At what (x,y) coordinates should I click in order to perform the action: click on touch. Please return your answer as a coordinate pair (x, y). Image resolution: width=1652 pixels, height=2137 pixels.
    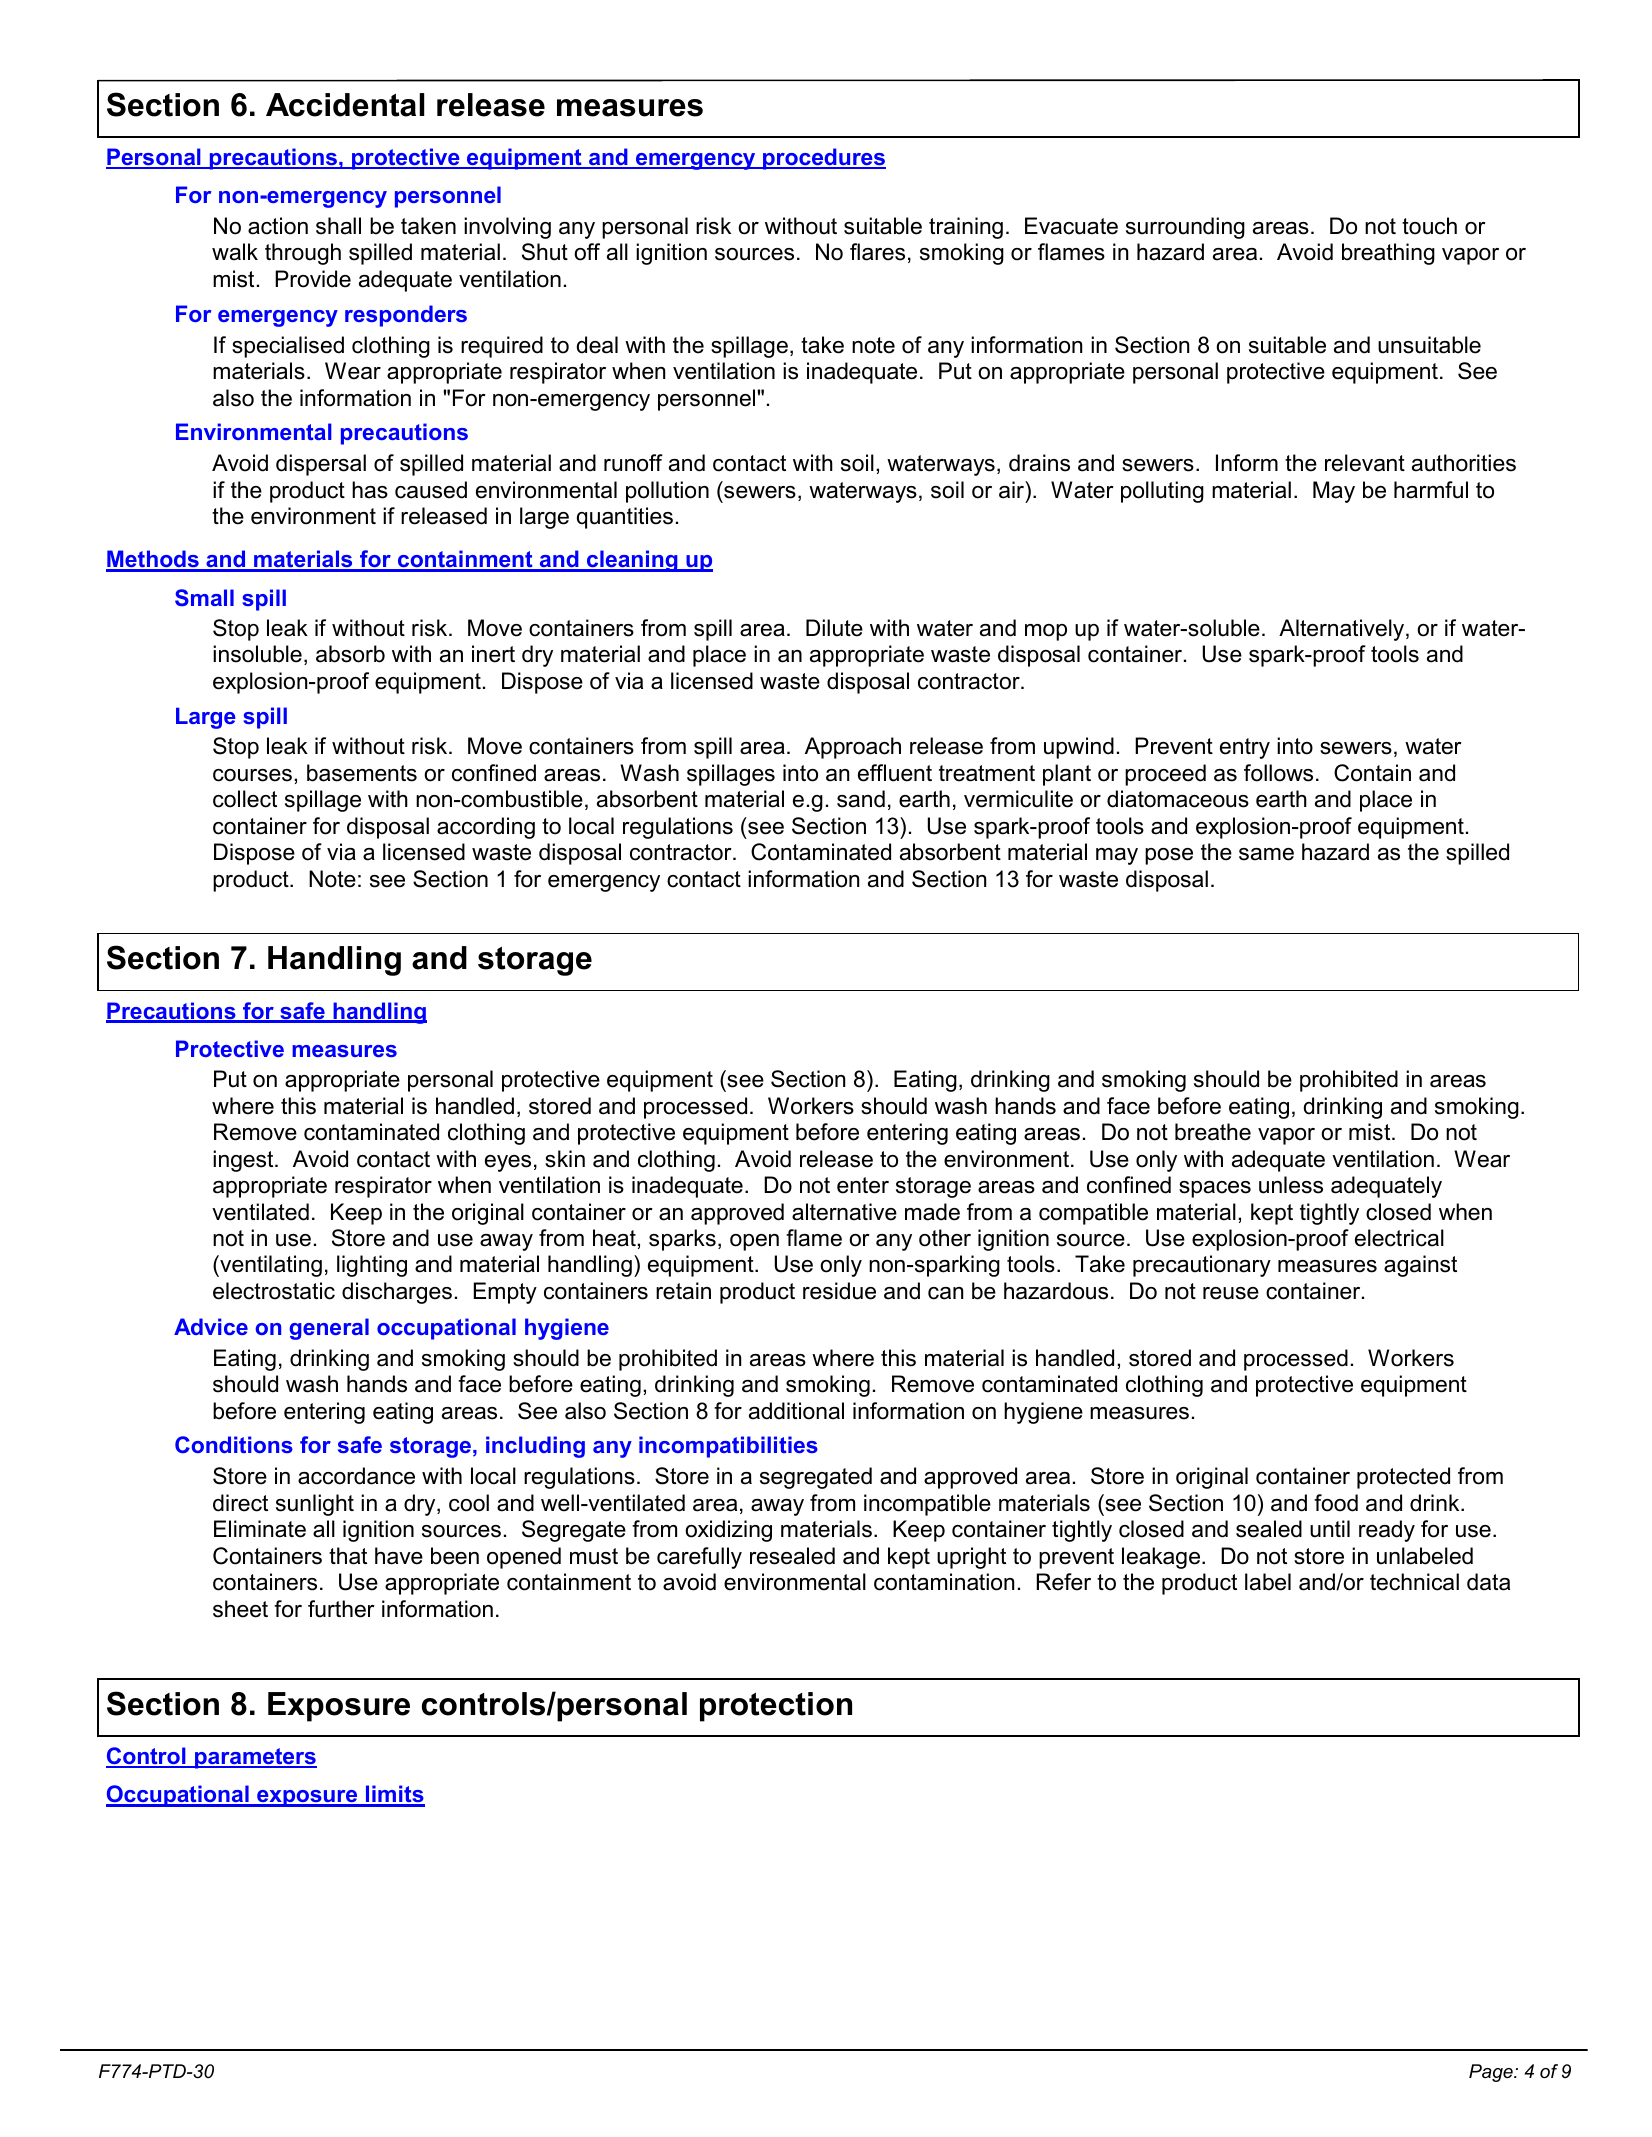
    Looking at the image, I should click on (1429, 226).
